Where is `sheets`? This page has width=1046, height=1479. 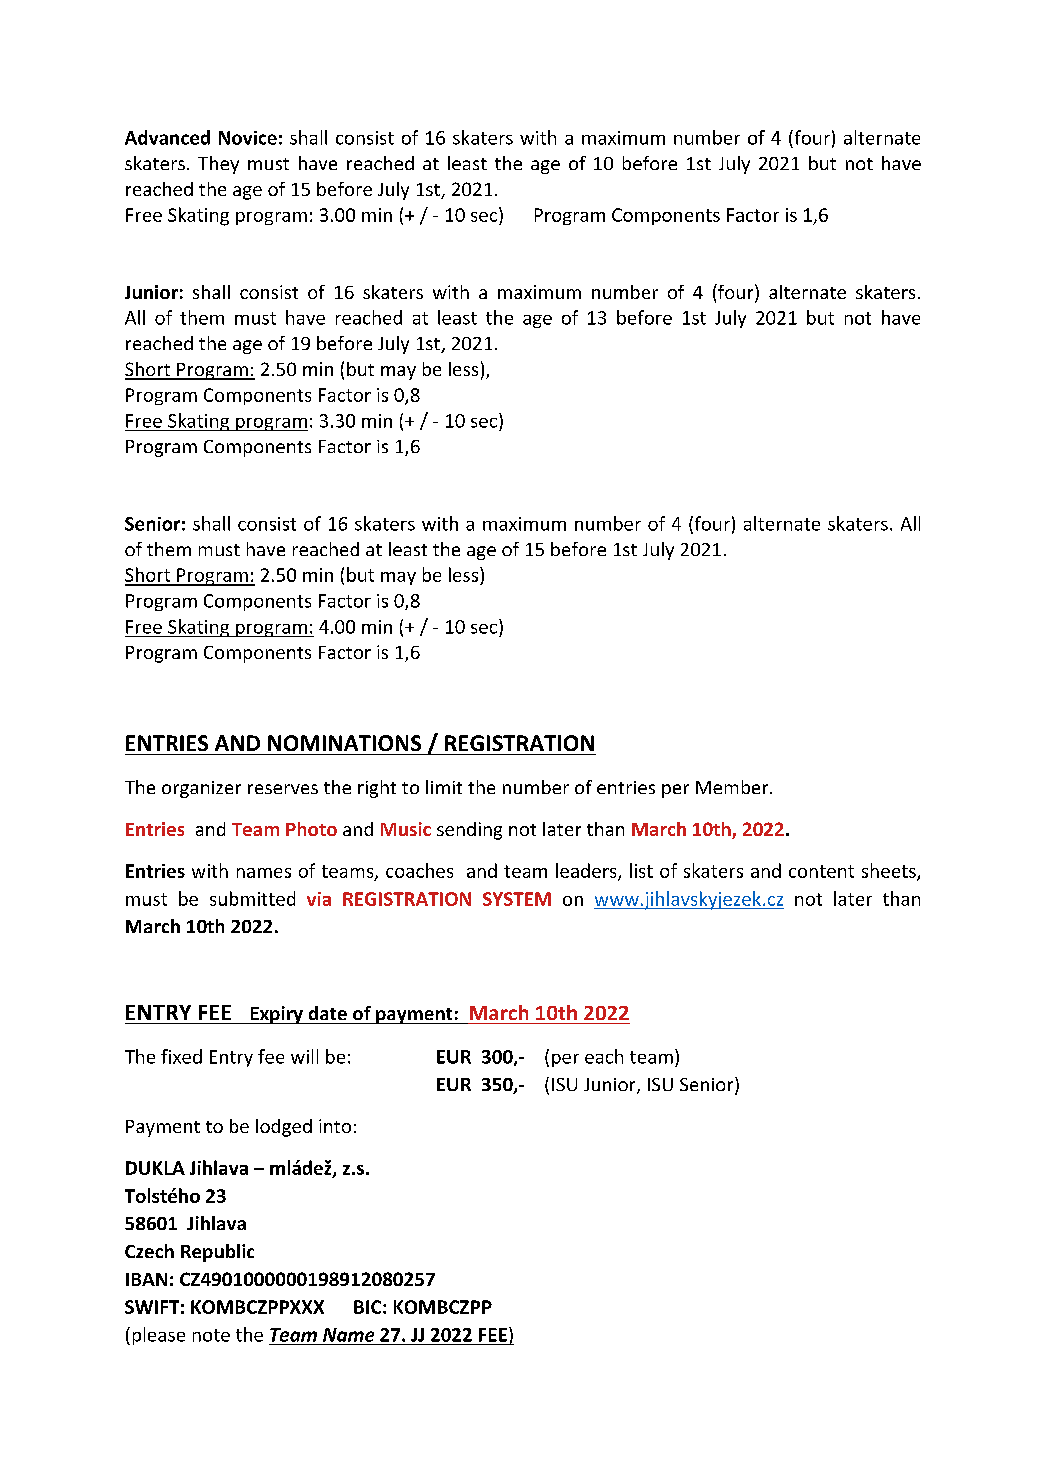 sheets is located at coordinates (890, 871).
